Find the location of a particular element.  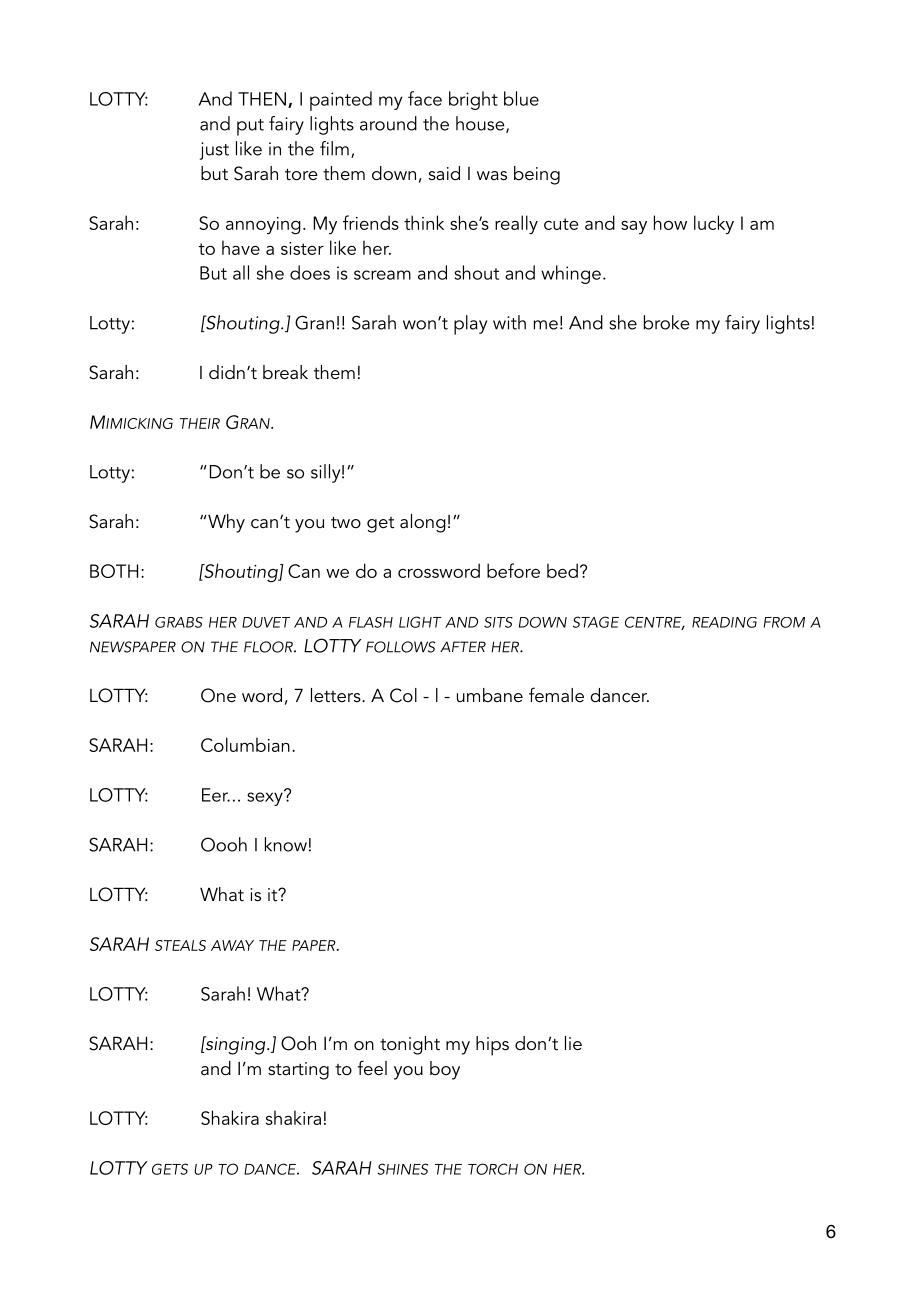

along is located at coordinates (423, 523).
